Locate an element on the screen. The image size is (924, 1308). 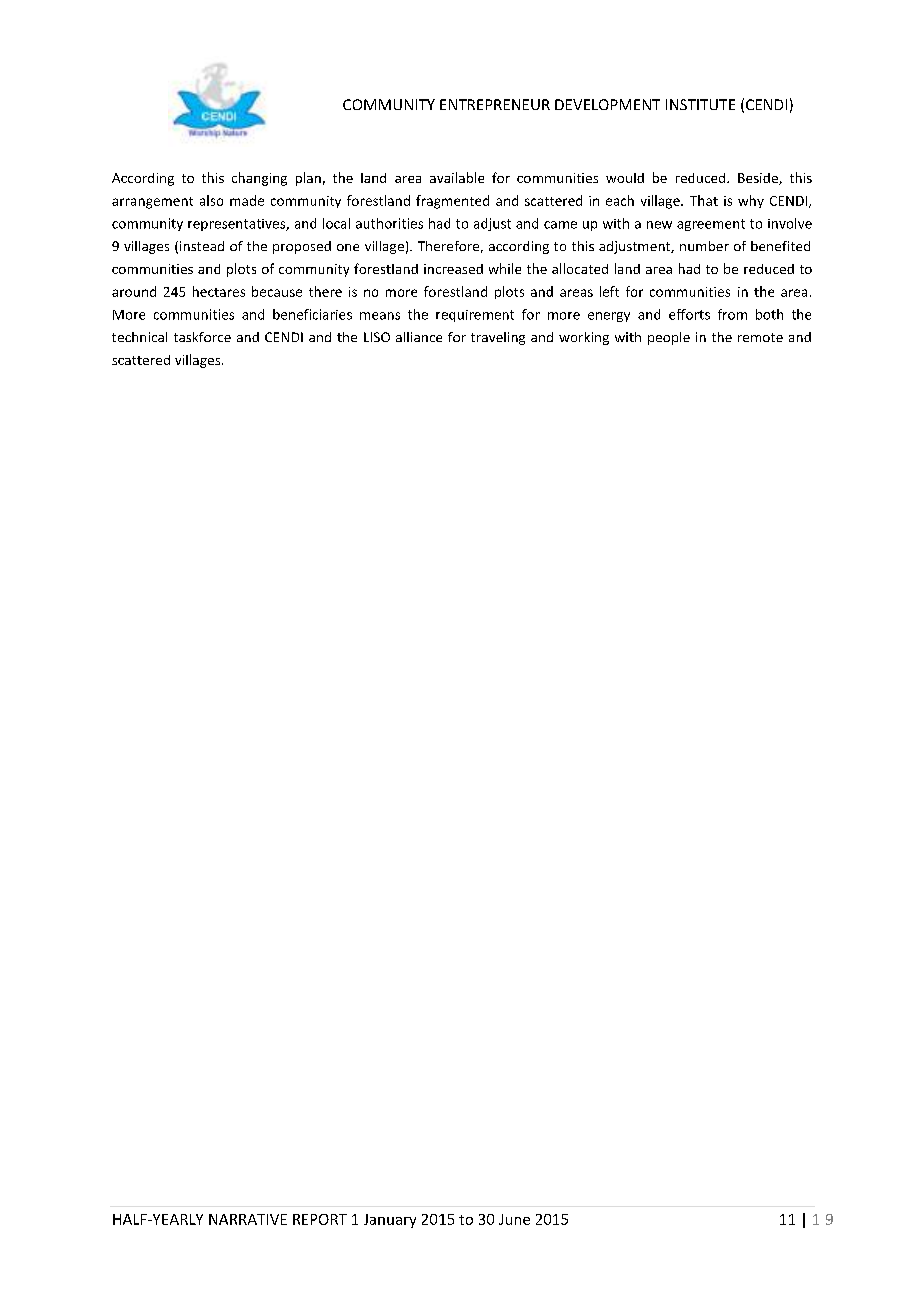
January is located at coordinates (390, 1221).
